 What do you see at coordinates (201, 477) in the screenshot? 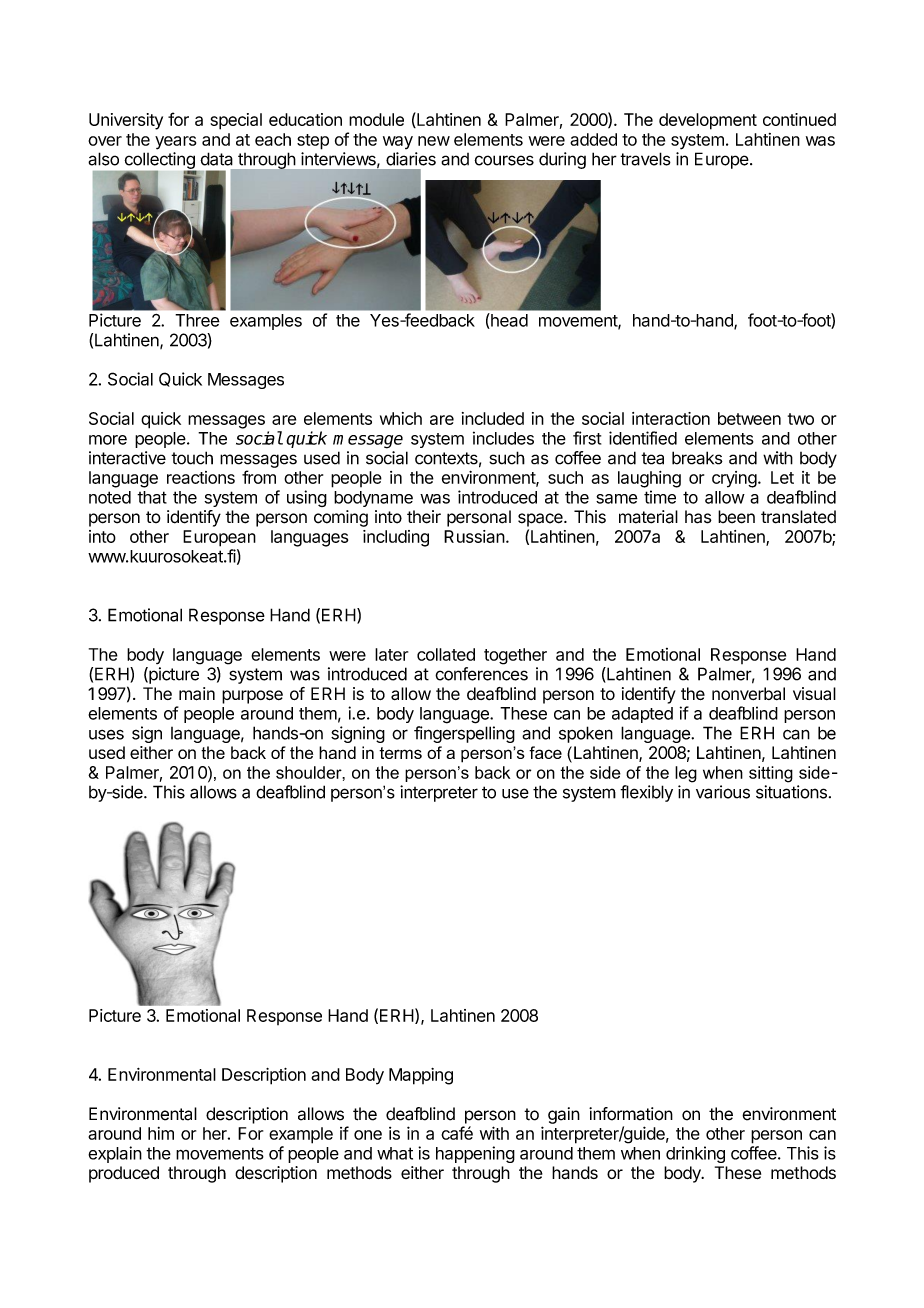
I see `reactions` at bounding box center [201, 477].
